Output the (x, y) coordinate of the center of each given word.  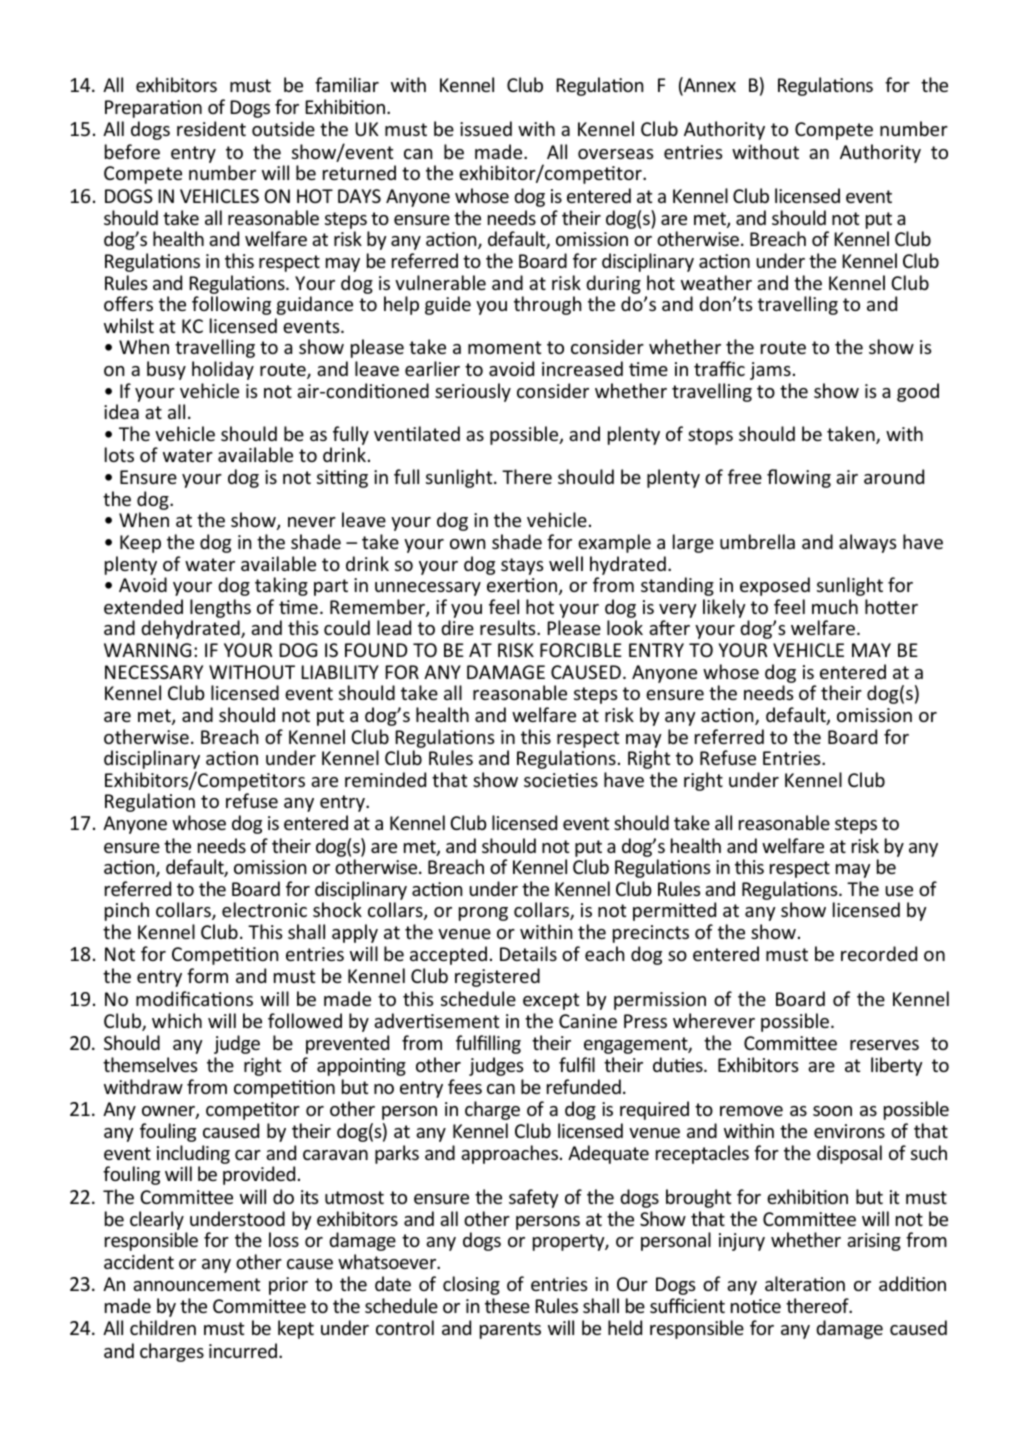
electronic (264, 909)
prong (483, 914)
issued (486, 128)
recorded (879, 953)
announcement (196, 1284)
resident (211, 128)
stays (522, 566)
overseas (616, 154)
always (868, 543)
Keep (140, 544)
